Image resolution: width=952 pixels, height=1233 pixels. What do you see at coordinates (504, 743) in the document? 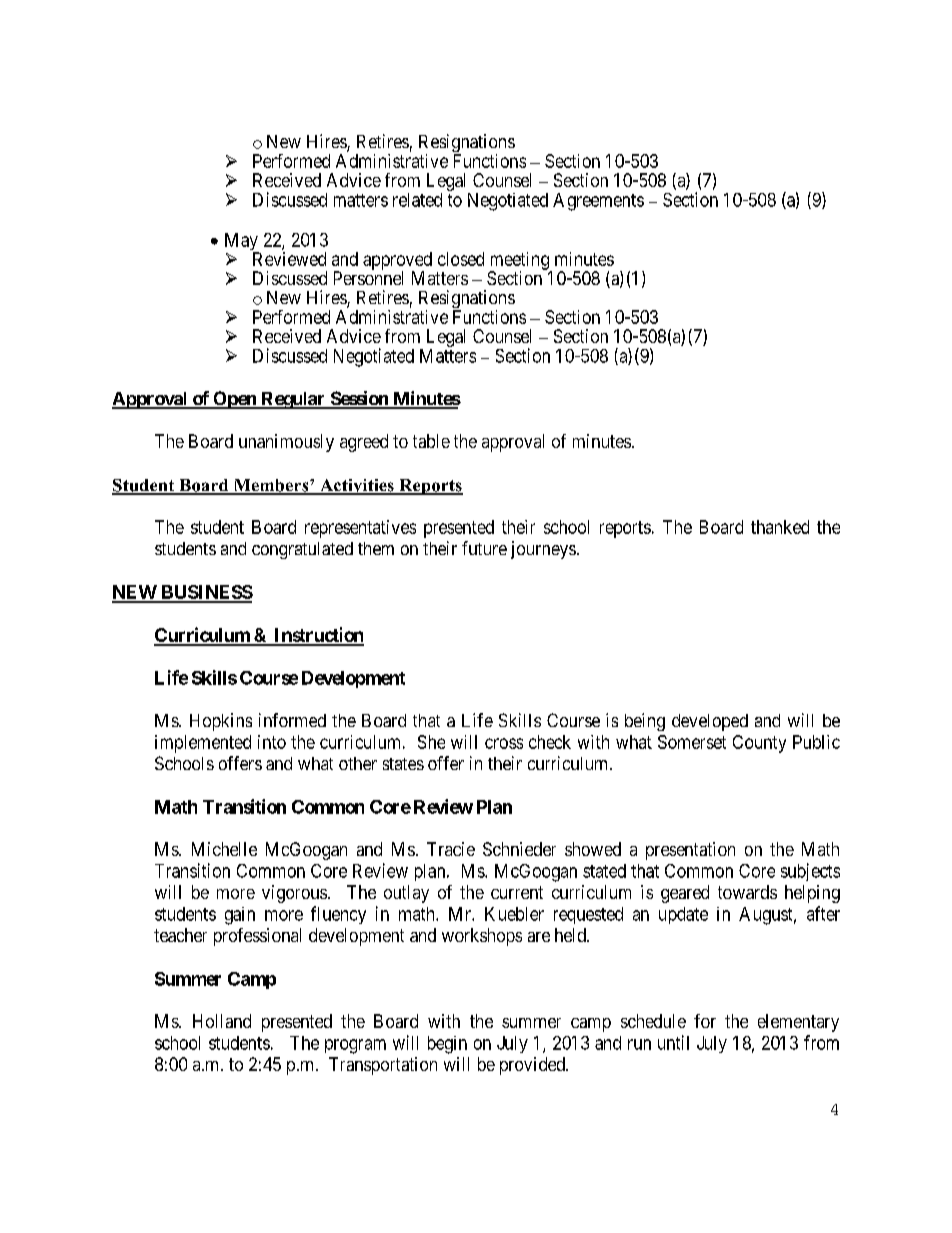
I see `cross` at bounding box center [504, 743].
